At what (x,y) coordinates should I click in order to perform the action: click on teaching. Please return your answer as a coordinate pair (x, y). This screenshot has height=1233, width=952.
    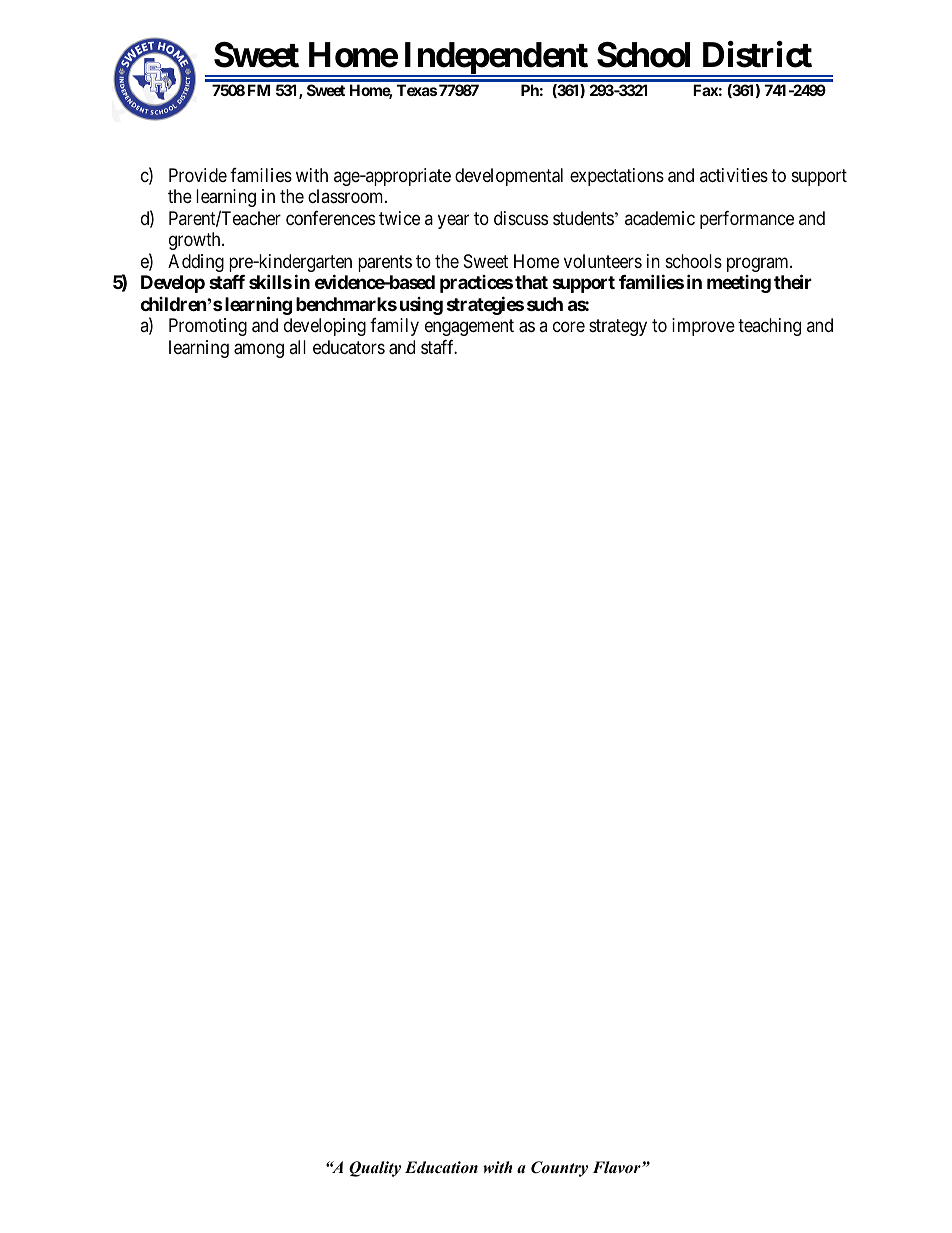
    Looking at the image, I should click on (769, 327).
